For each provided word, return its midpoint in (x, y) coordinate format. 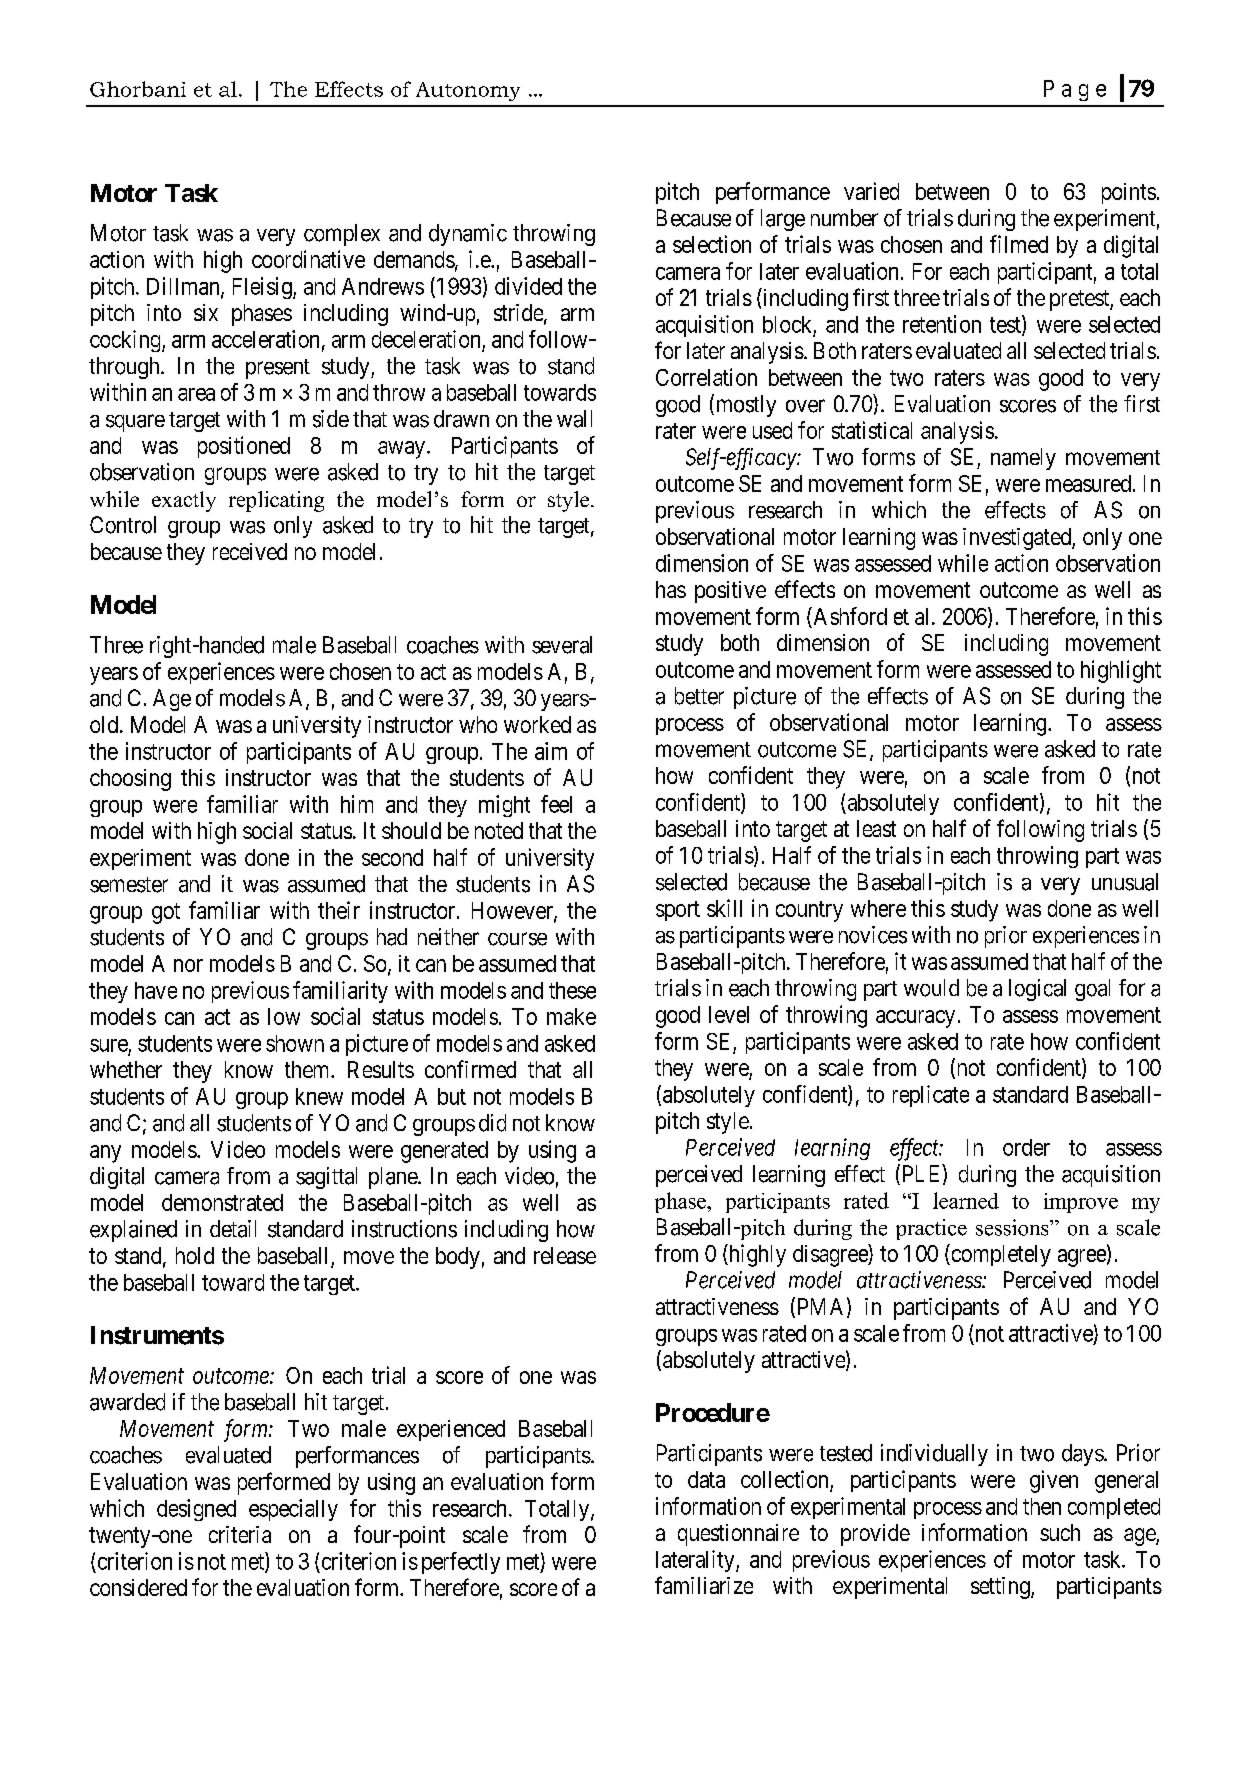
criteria (240, 1534)
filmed (1019, 244)
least (876, 828)
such (1060, 1532)
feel (556, 804)
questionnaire (738, 1535)
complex (342, 235)
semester (129, 885)
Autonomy (468, 91)
